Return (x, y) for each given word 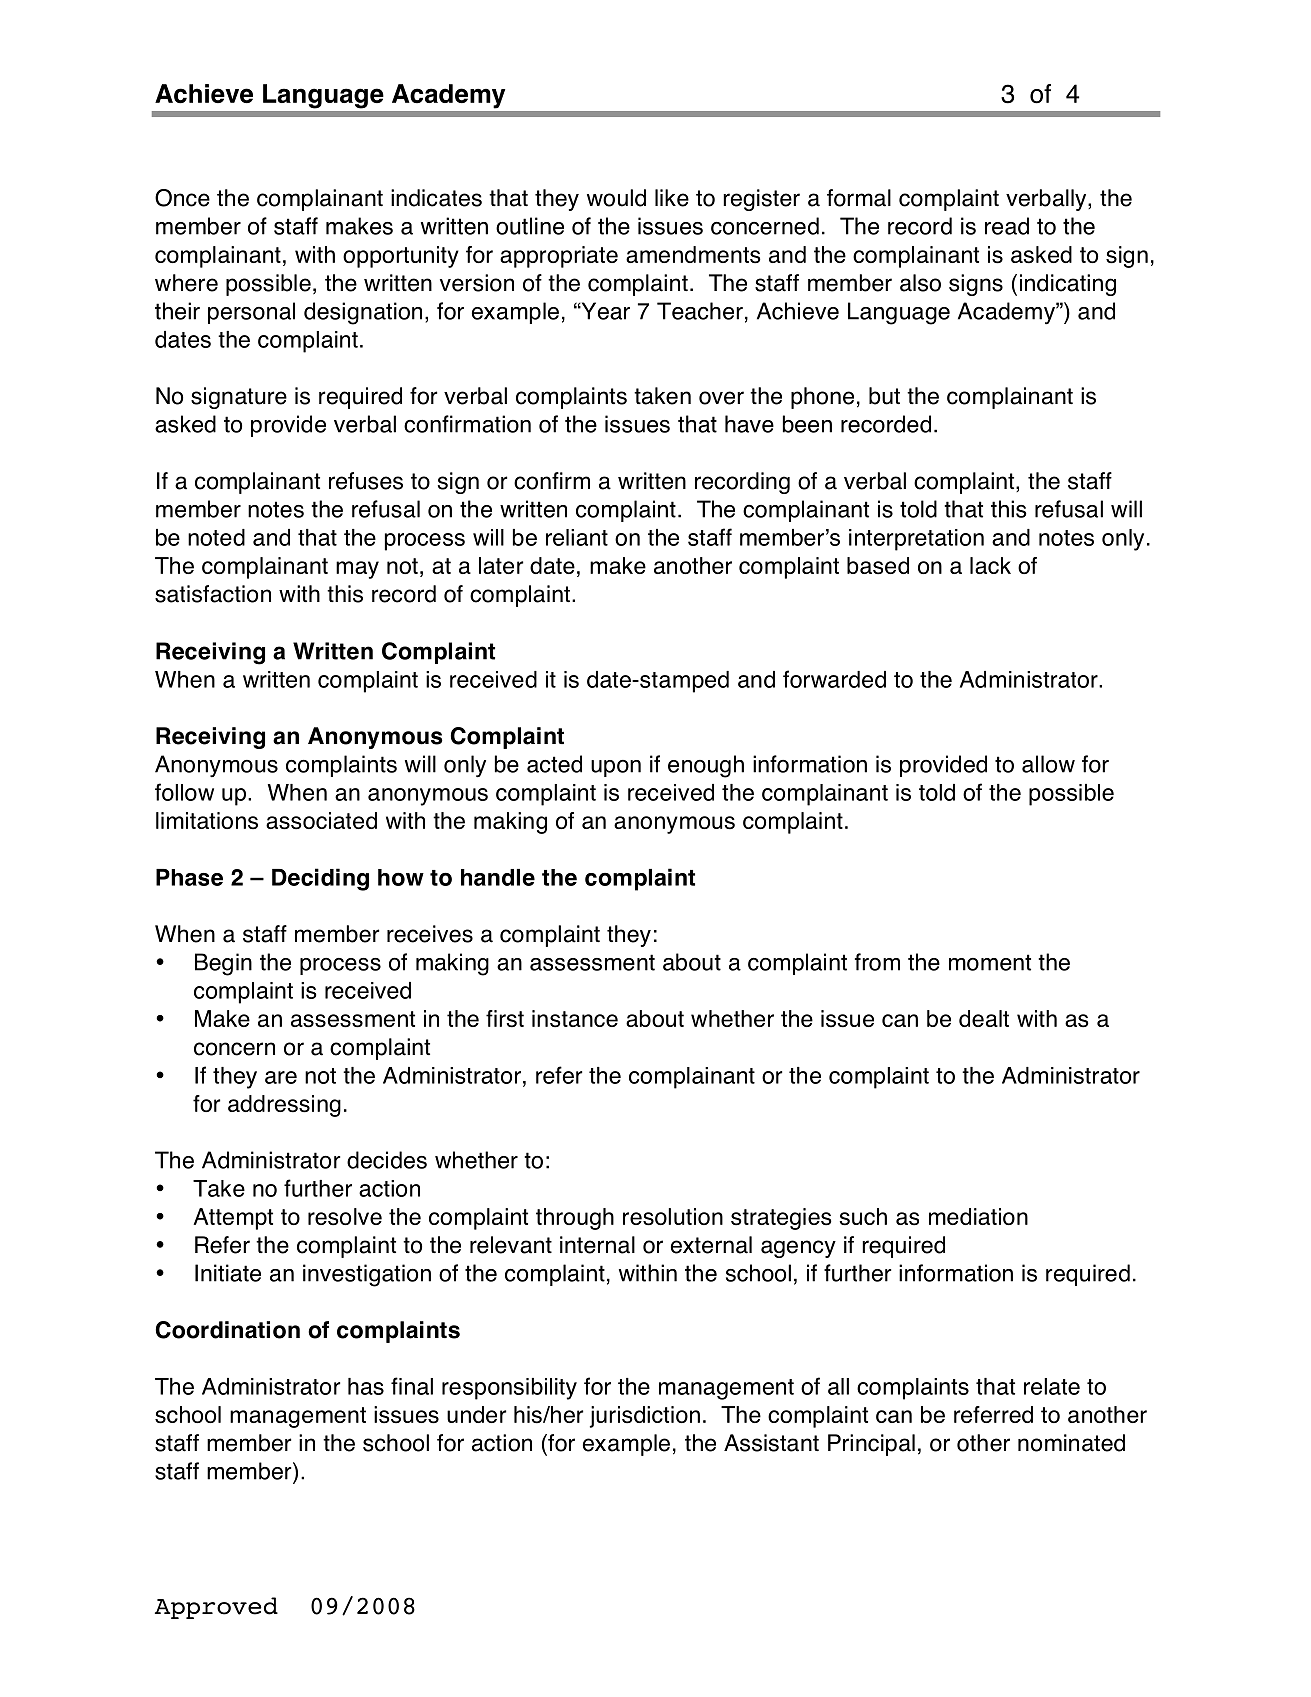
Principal (871, 1445)
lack (990, 565)
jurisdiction (645, 1417)
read (1007, 226)
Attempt (233, 1219)
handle (498, 877)
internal (597, 1245)
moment (990, 962)
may (357, 570)
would (616, 198)
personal (251, 313)
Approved (216, 1608)
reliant (577, 537)
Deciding (320, 879)
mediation (978, 1216)
